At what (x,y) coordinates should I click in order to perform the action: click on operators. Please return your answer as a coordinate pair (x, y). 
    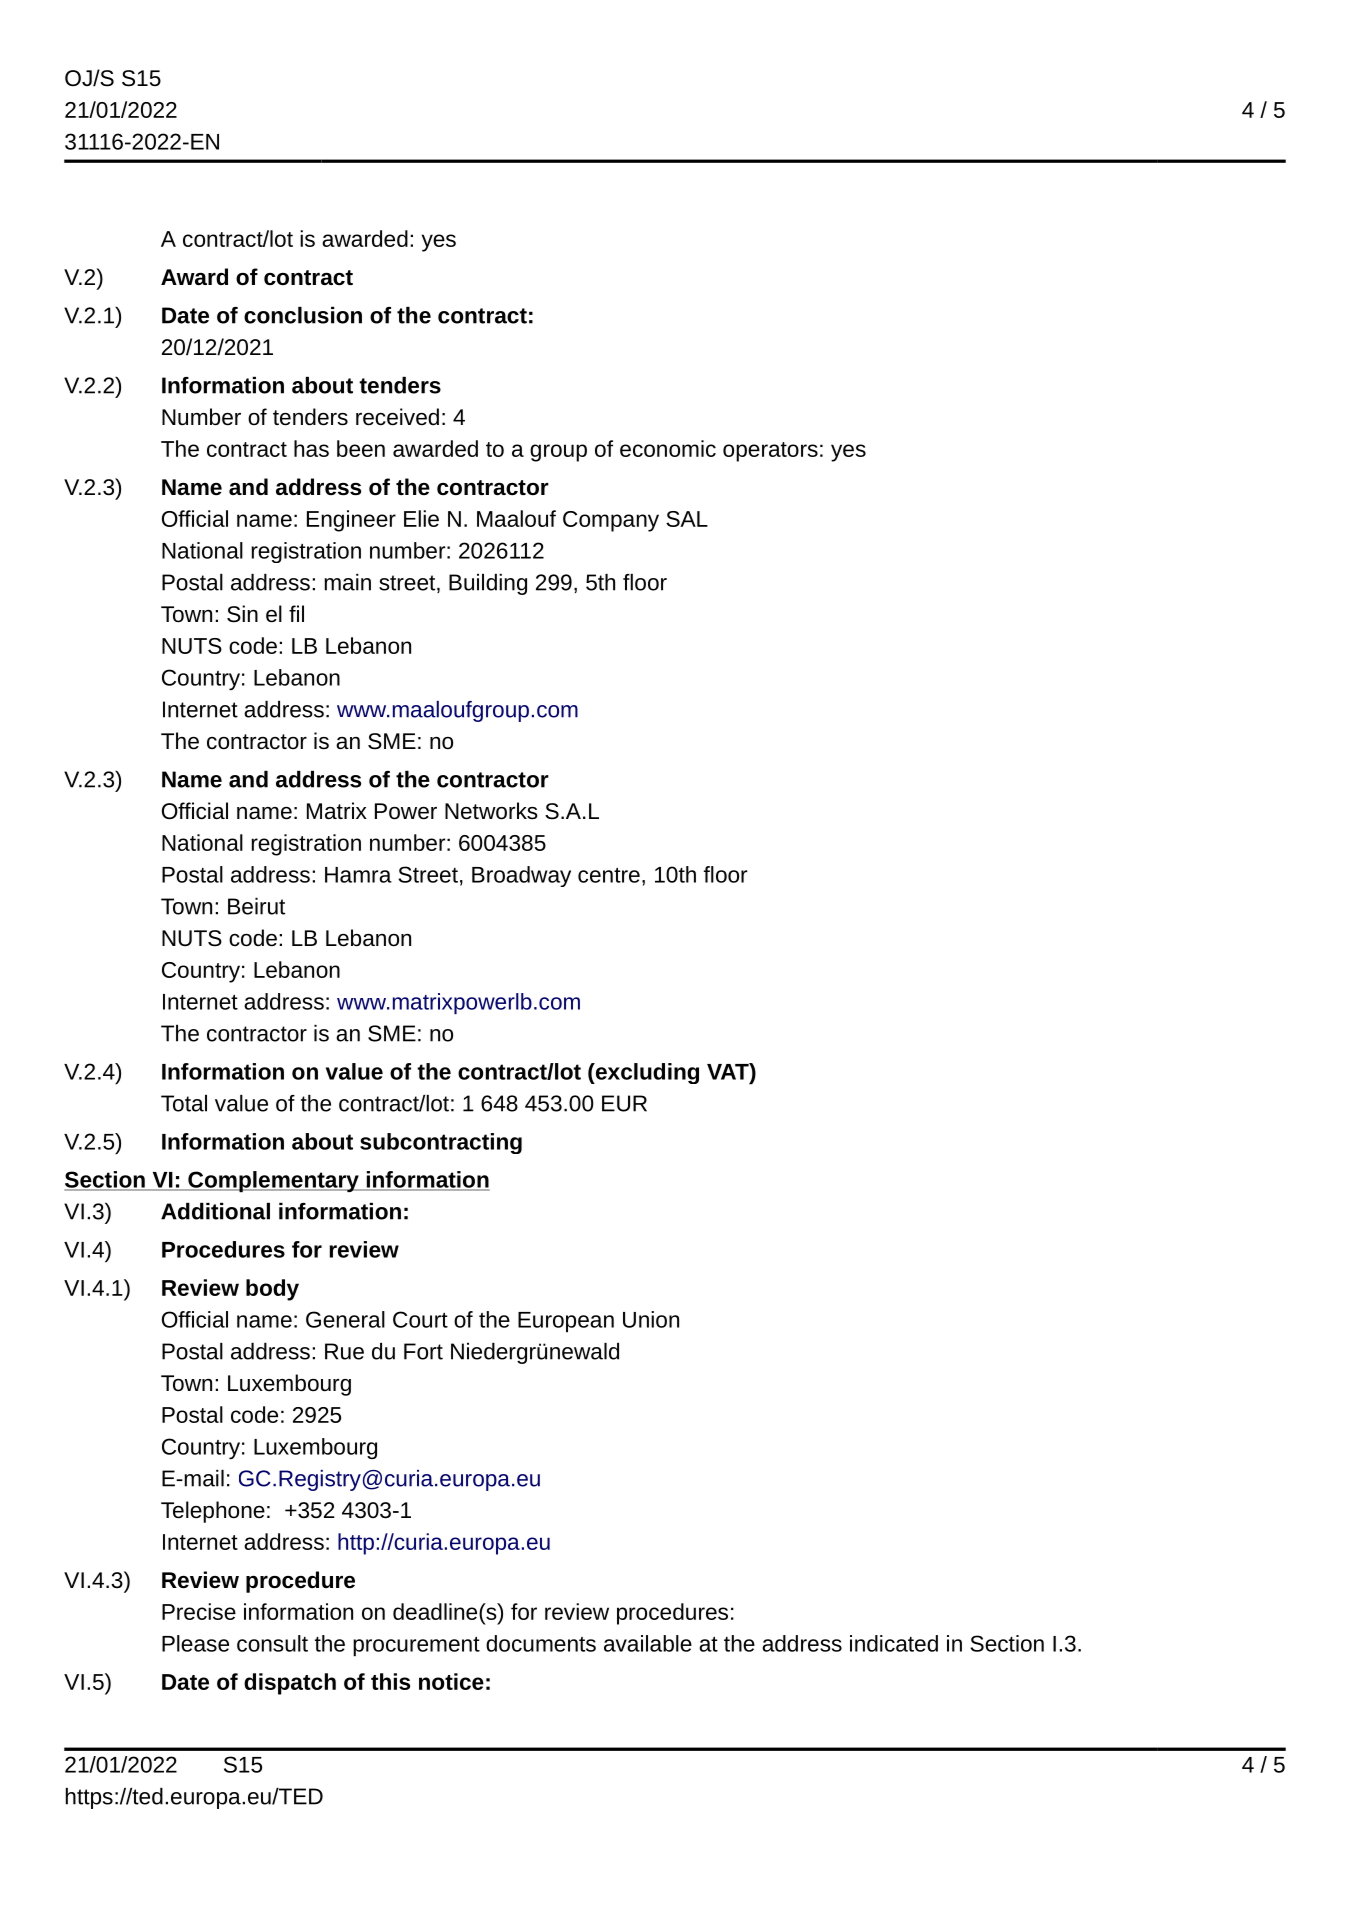
    Looking at the image, I should click on (770, 452).
